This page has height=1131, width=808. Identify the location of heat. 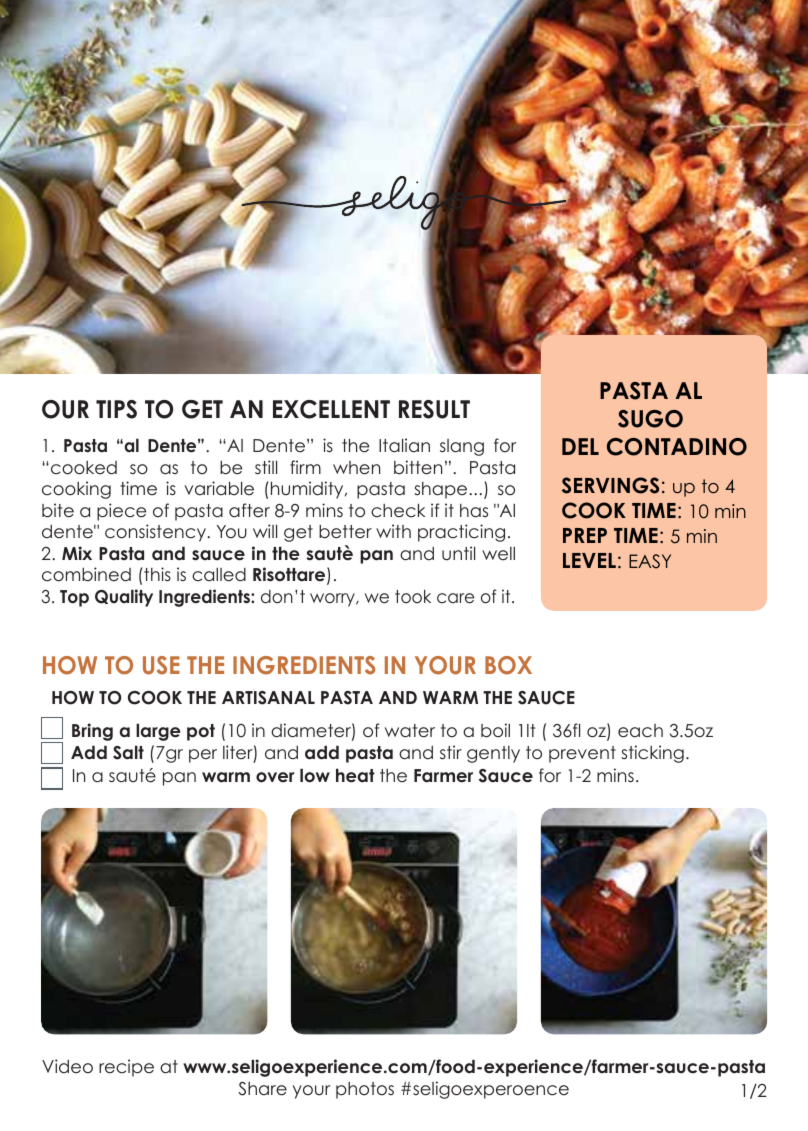
(355, 775).
